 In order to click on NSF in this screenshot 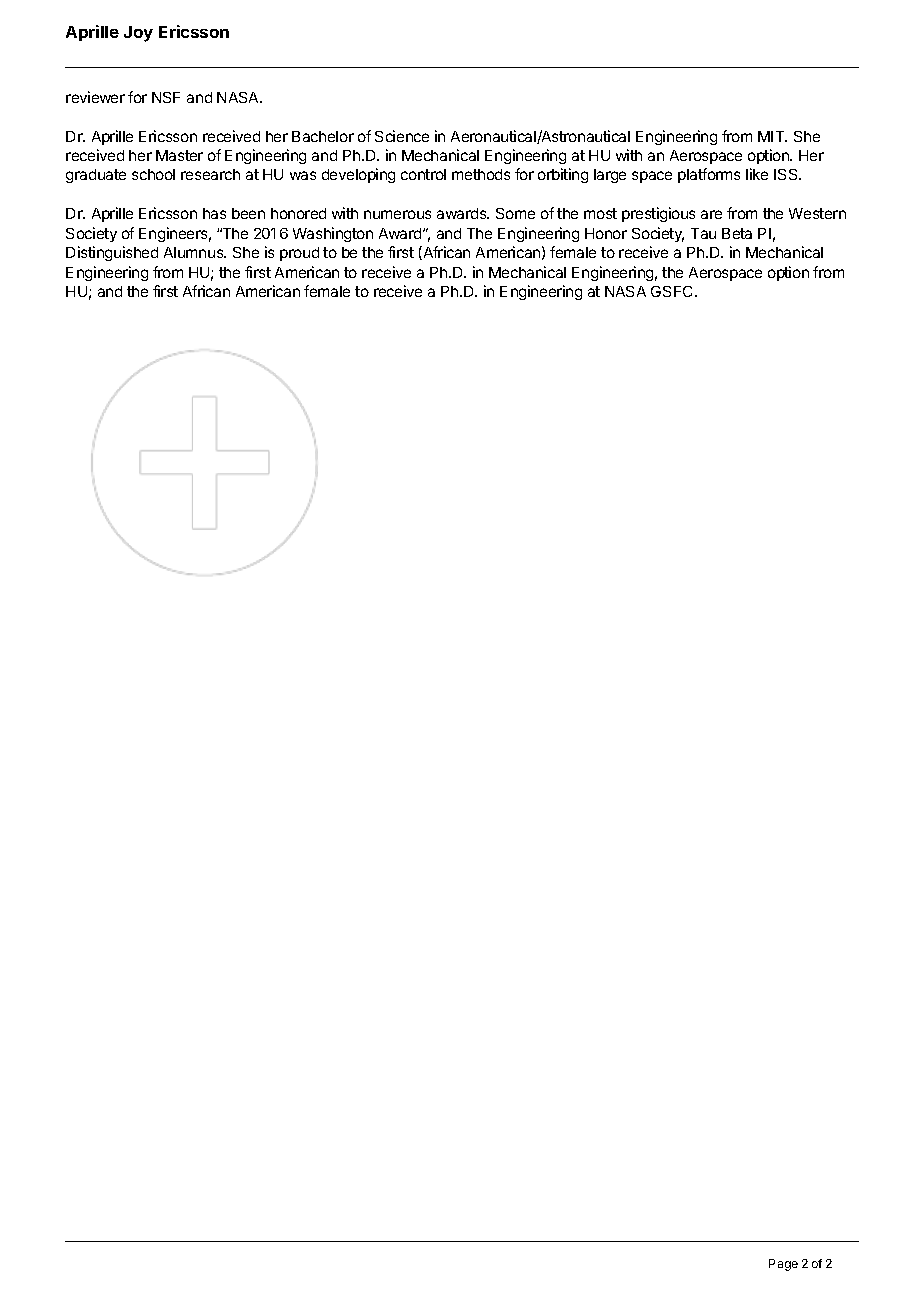, I will do `click(166, 97)`.
